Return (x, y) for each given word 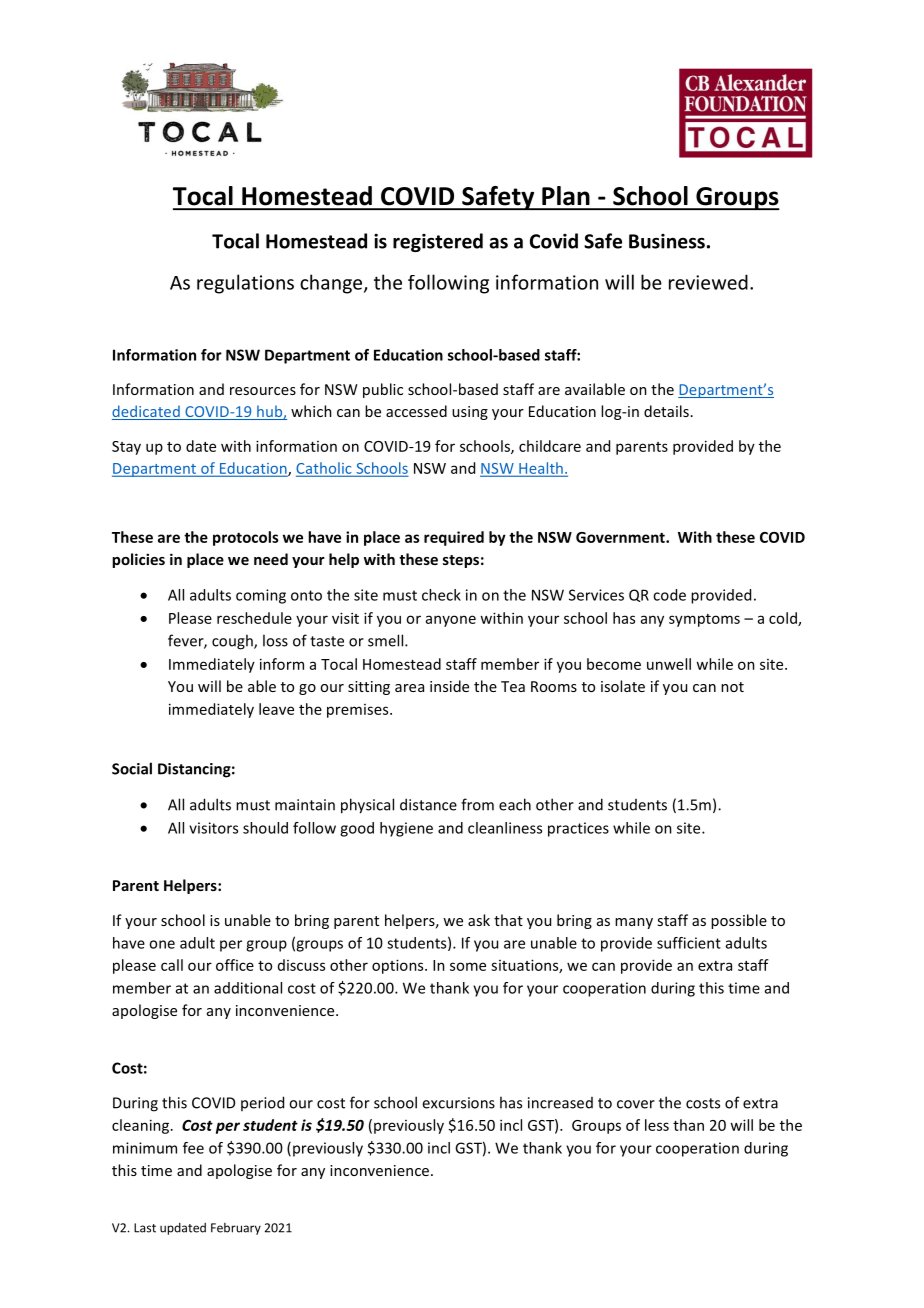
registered (438, 242)
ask (479, 920)
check (441, 595)
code (669, 595)
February (236, 1229)
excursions (458, 1103)
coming (261, 596)
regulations (245, 284)
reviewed (708, 282)
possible (739, 921)
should (265, 828)
